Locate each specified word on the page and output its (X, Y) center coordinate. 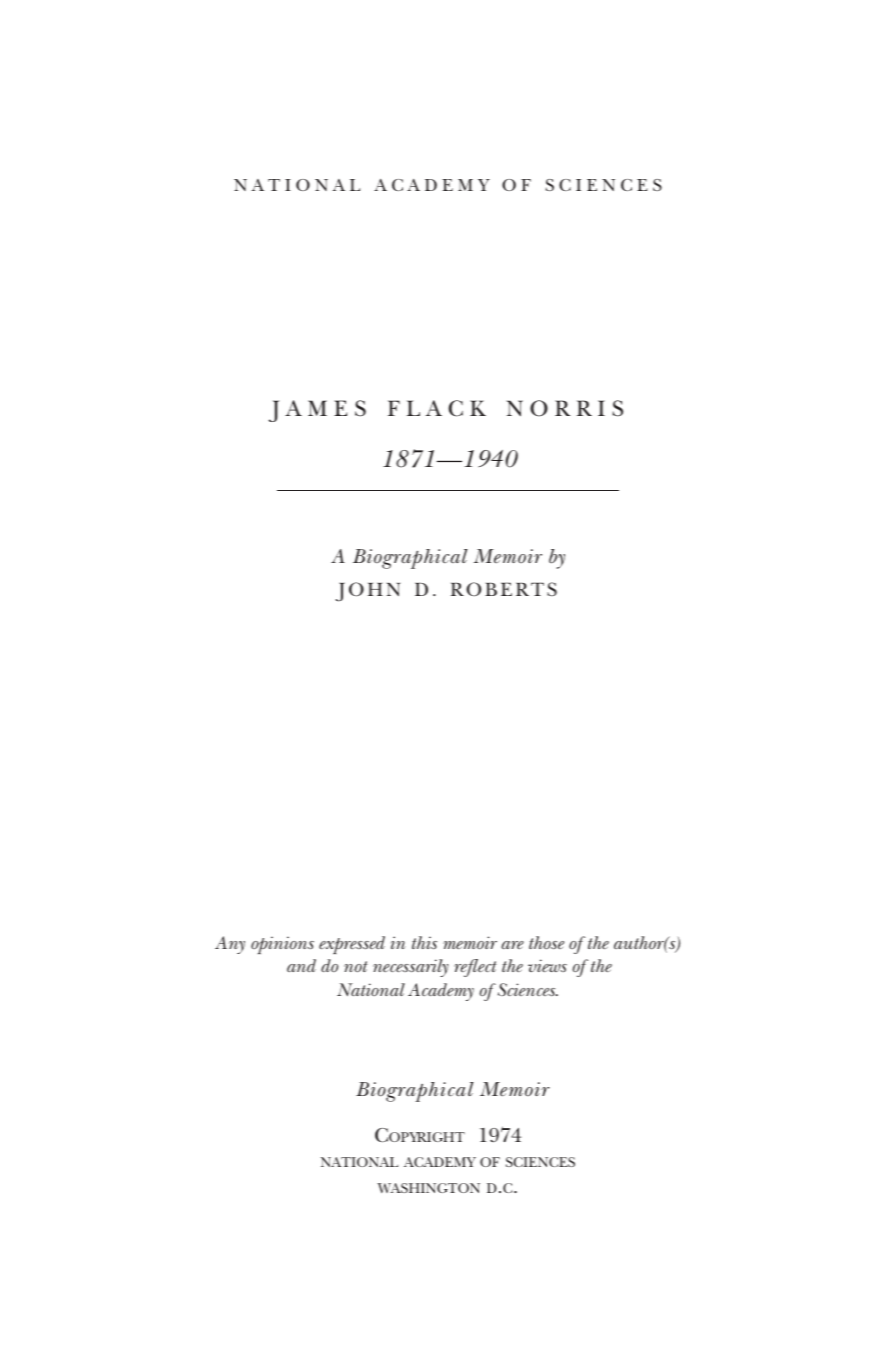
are (512, 945)
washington (428, 1188)
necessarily (411, 968)
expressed (352, 945)
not (356, 966)
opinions (282, 945)
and (301, 965)
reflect (475, 968)
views (547, 965)
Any (230, 945)
